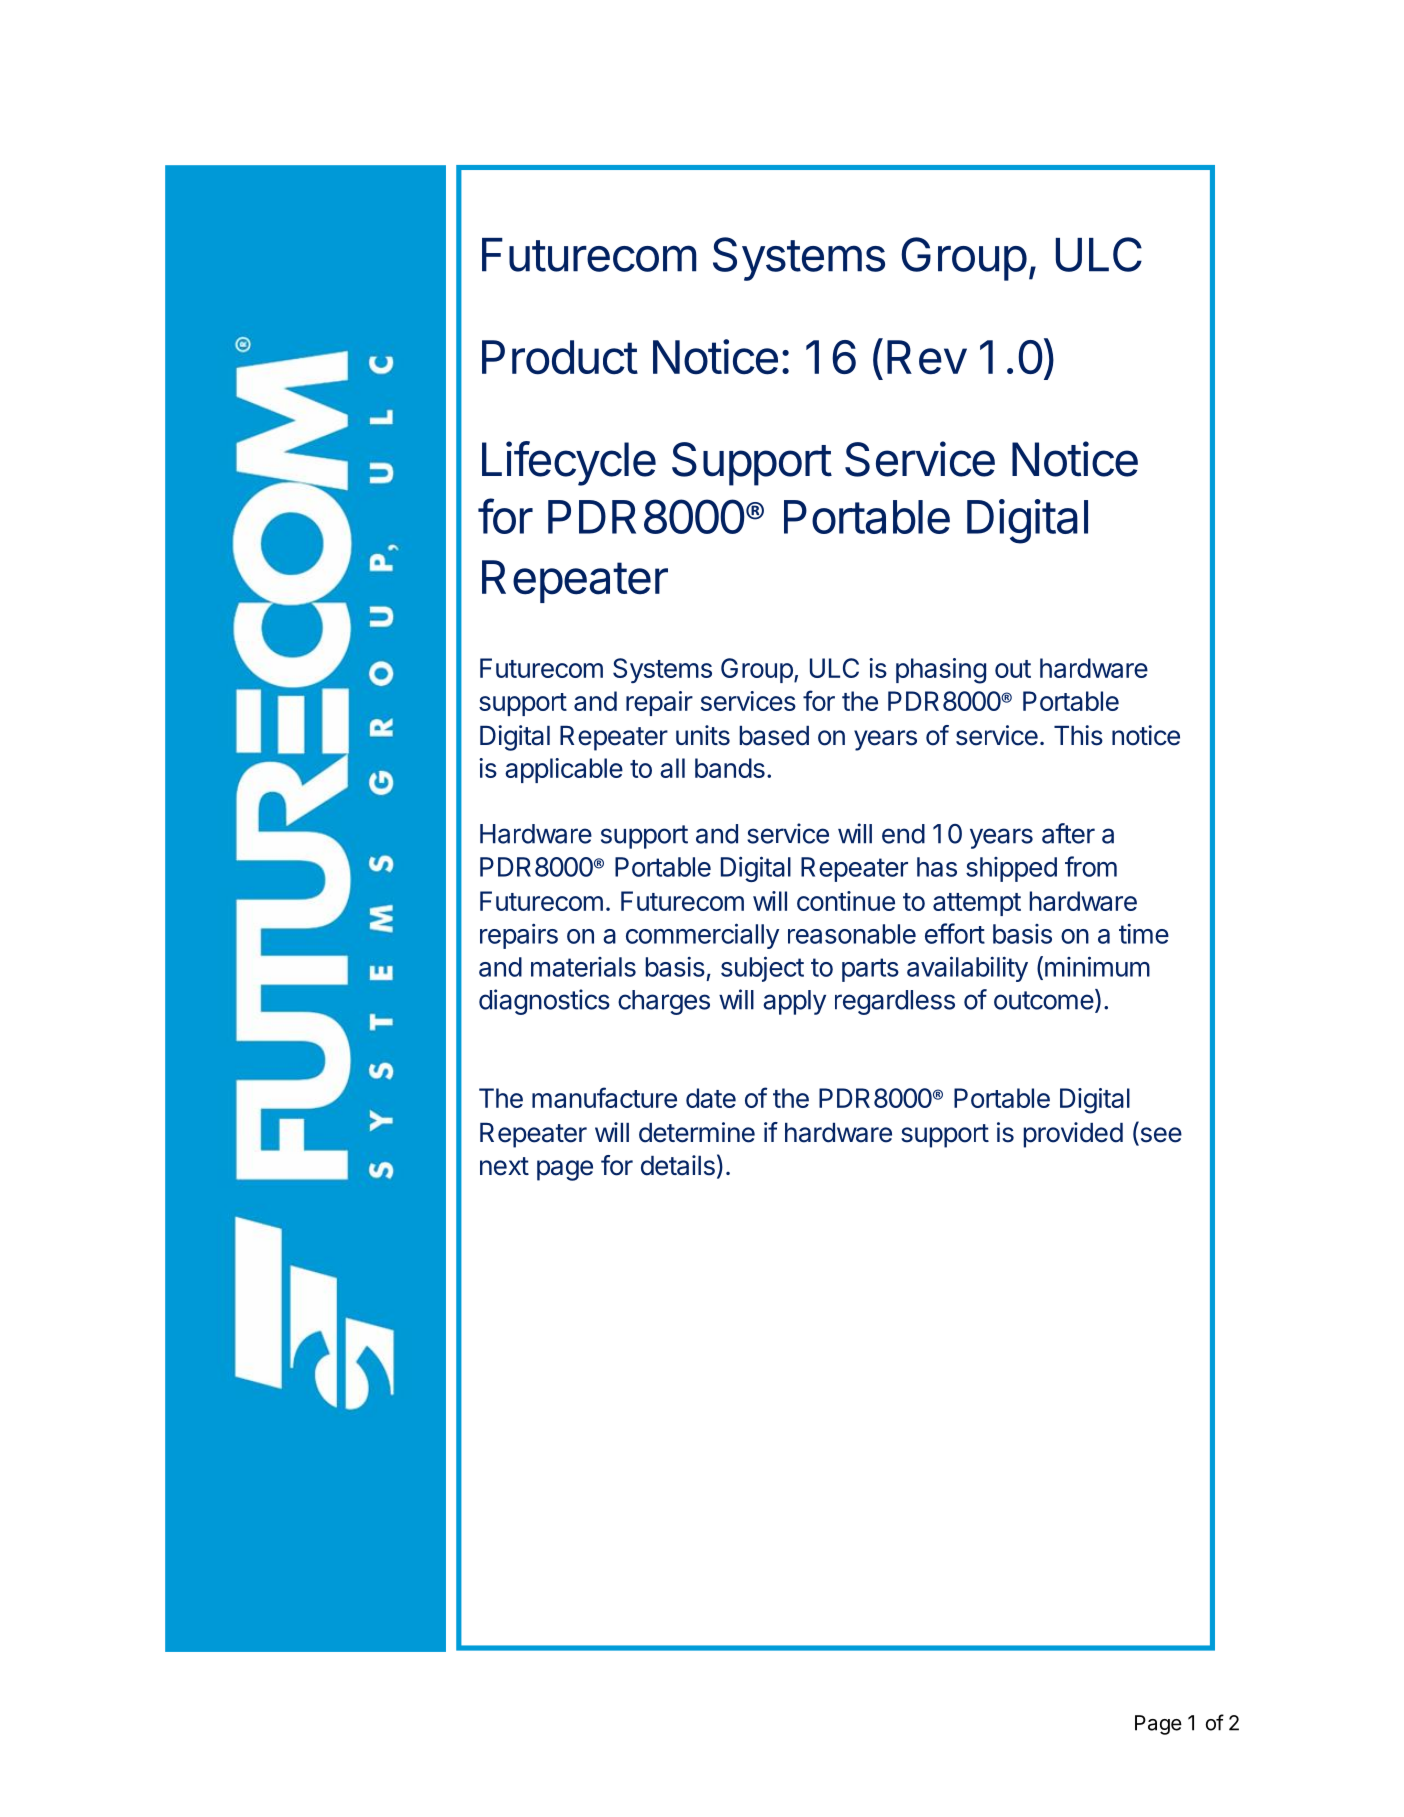 The width and height of the screenshot is (1404, 1817). What do you see at coordinates (604, 1097) in the screenshot?
I see `manufacture` at bounding box center [604, 1097].
